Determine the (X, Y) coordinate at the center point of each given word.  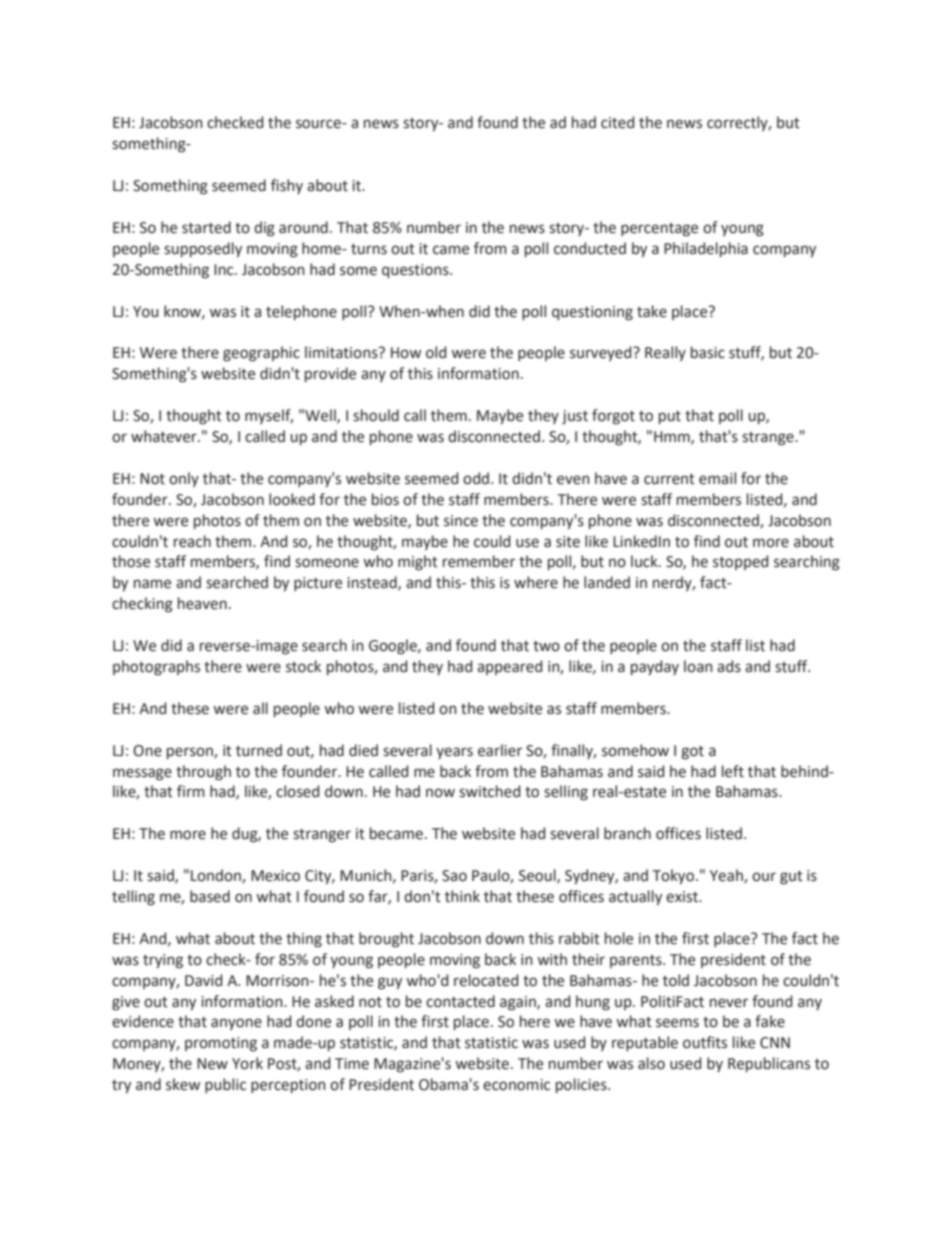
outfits (705, 1042)
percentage (659, 229)
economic (516, 1085)
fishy (287, 186)
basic (708, 352)
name (152, 584)
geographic (261, 354)
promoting (221, 1044)
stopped (740, 562)
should (376, 415)
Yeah (727, 876)
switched (489, 791)
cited (617, 122)
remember (479, 561)
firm (191, 791)
